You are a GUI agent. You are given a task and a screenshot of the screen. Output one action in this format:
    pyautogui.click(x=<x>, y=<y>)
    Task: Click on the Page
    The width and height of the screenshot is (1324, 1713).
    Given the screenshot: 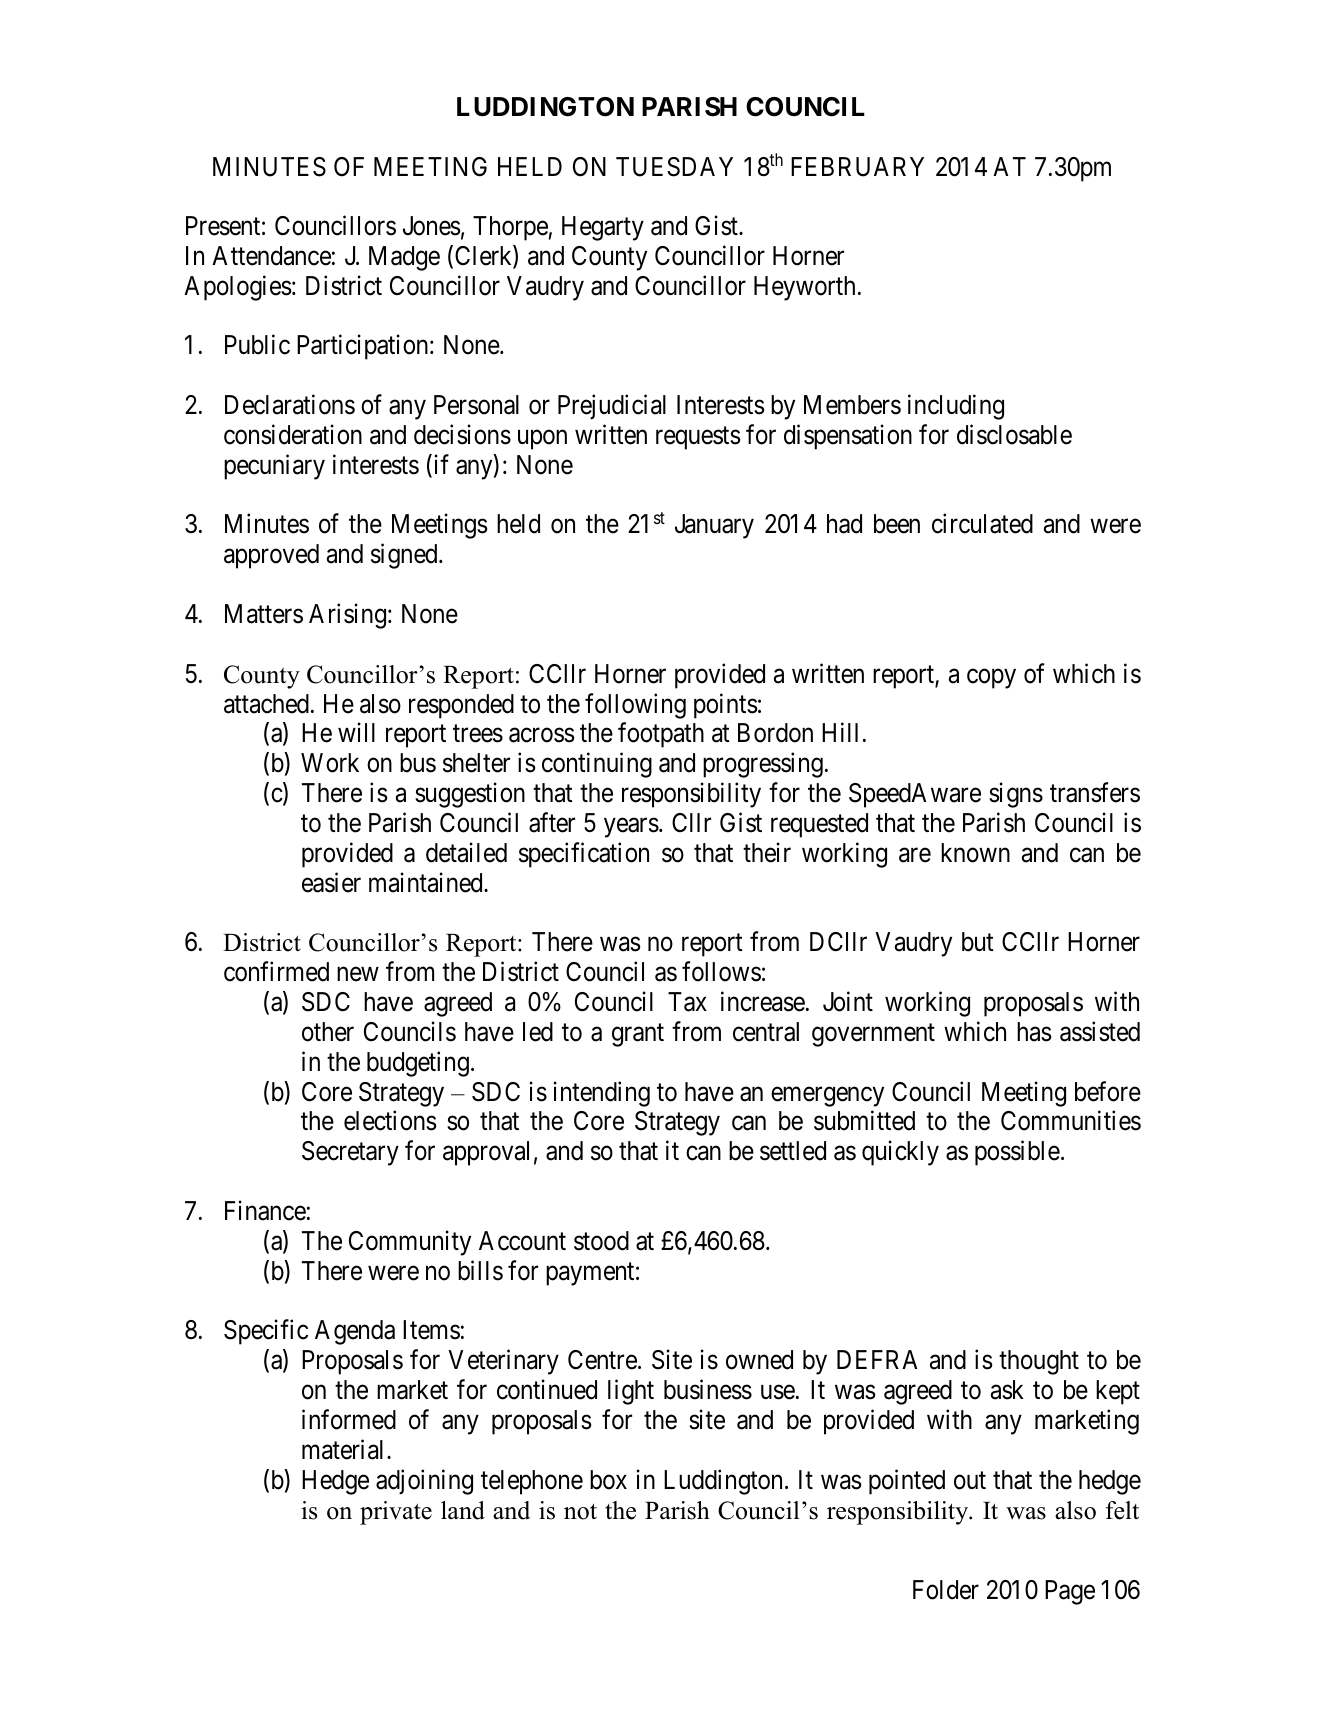 What is the action you would take?
    pyautogui.click(x=1070, y=1592)
